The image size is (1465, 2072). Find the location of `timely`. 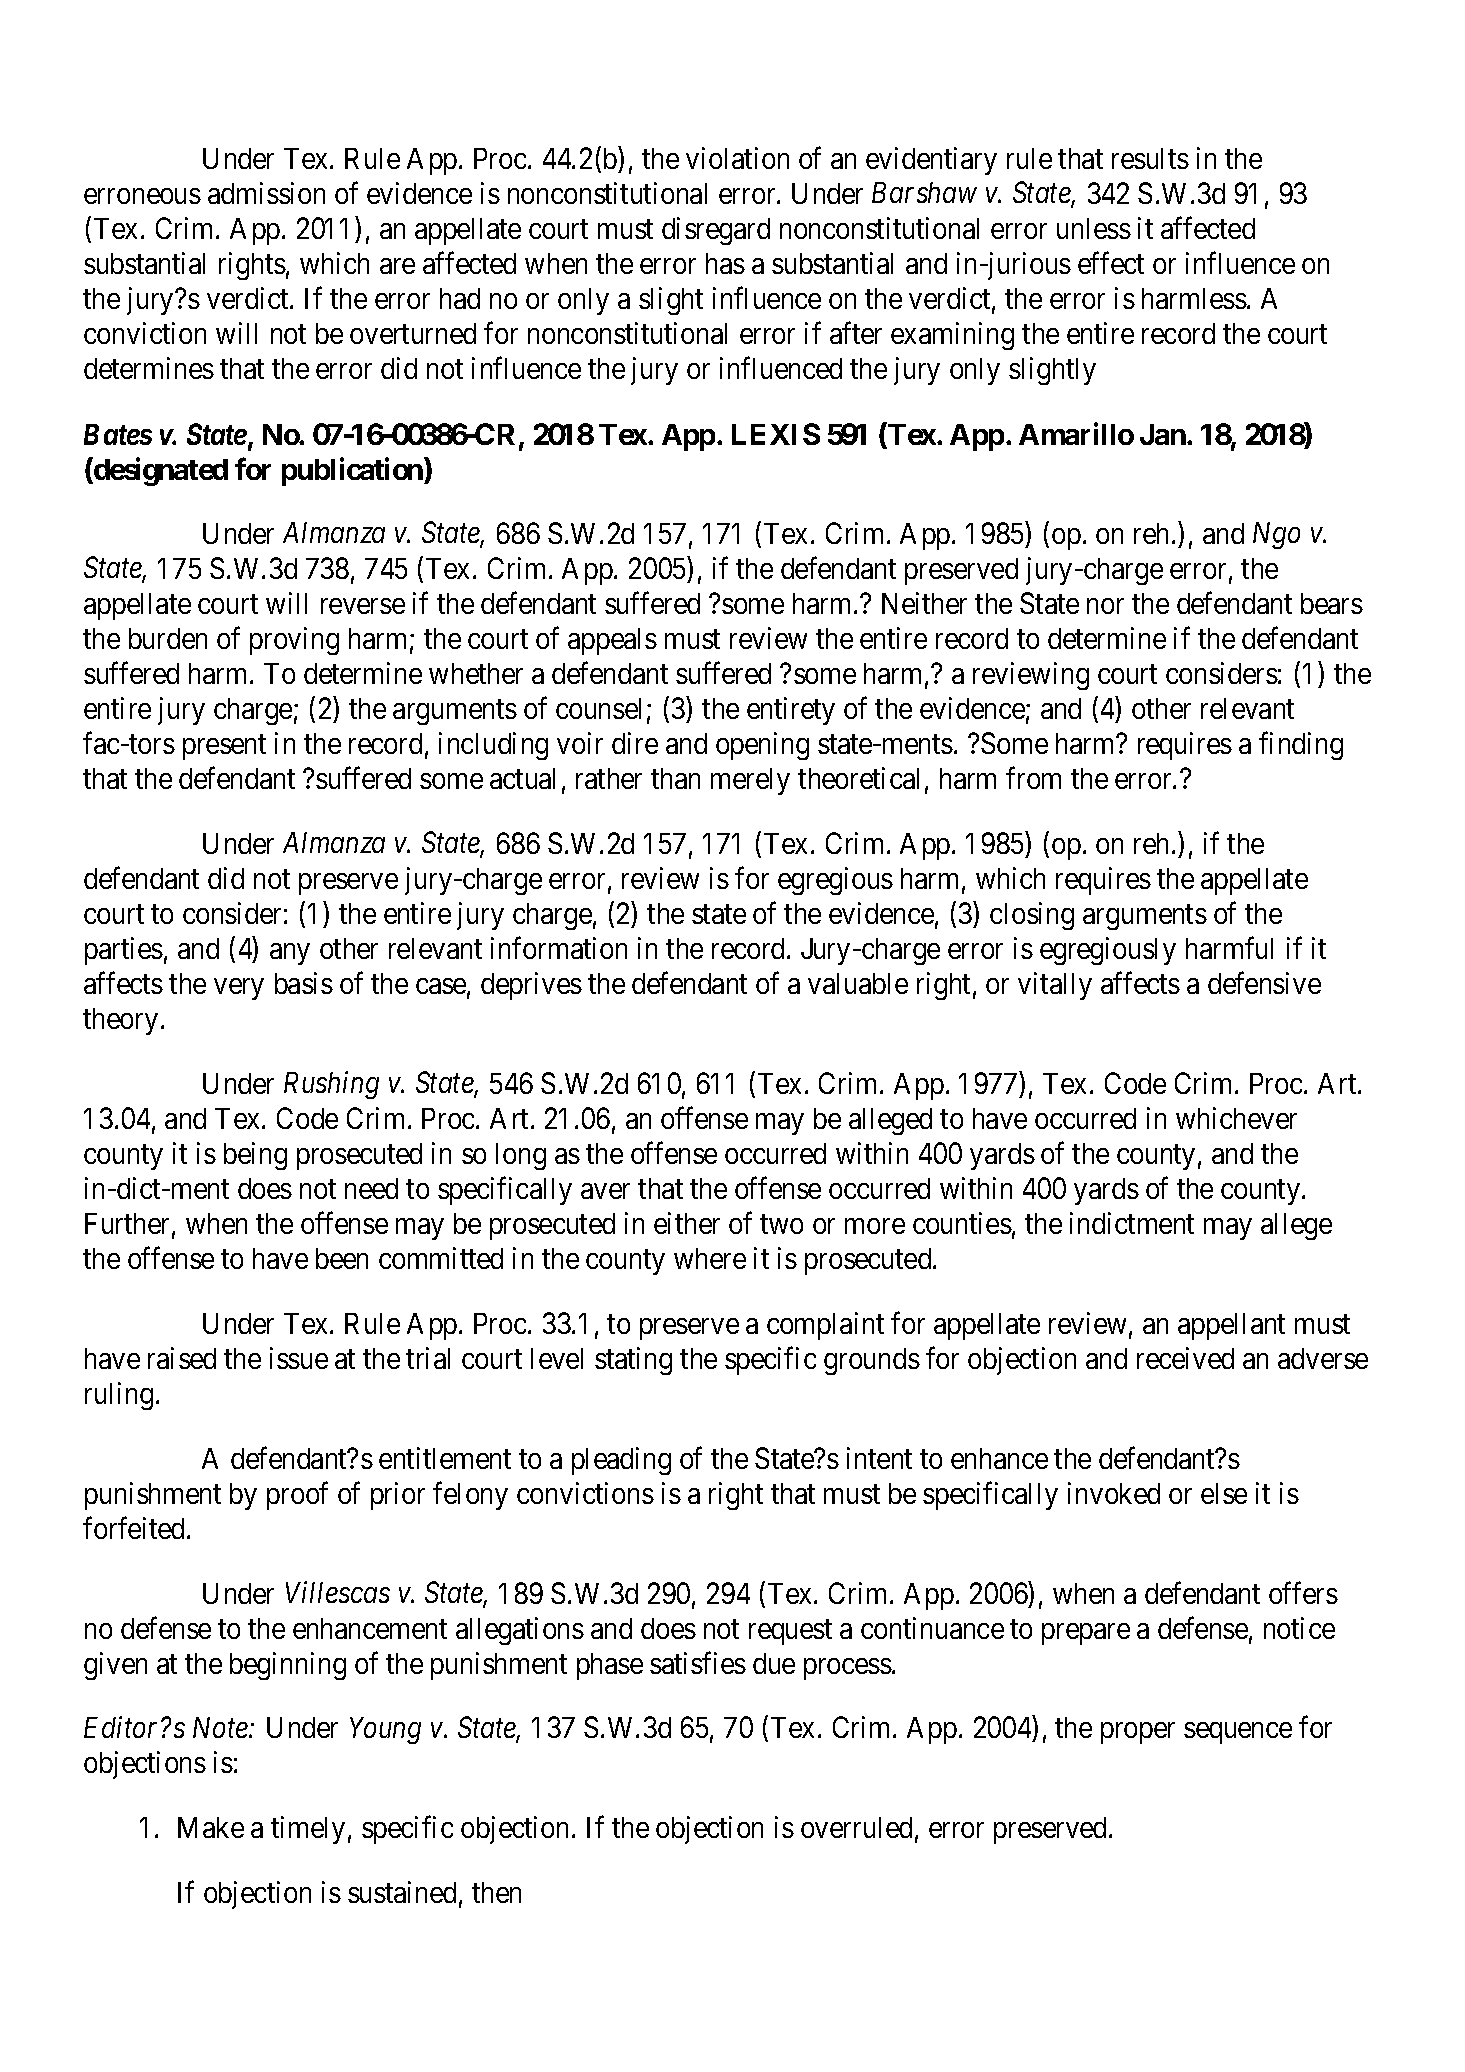

timely is located at coordinates (308, 1830).
